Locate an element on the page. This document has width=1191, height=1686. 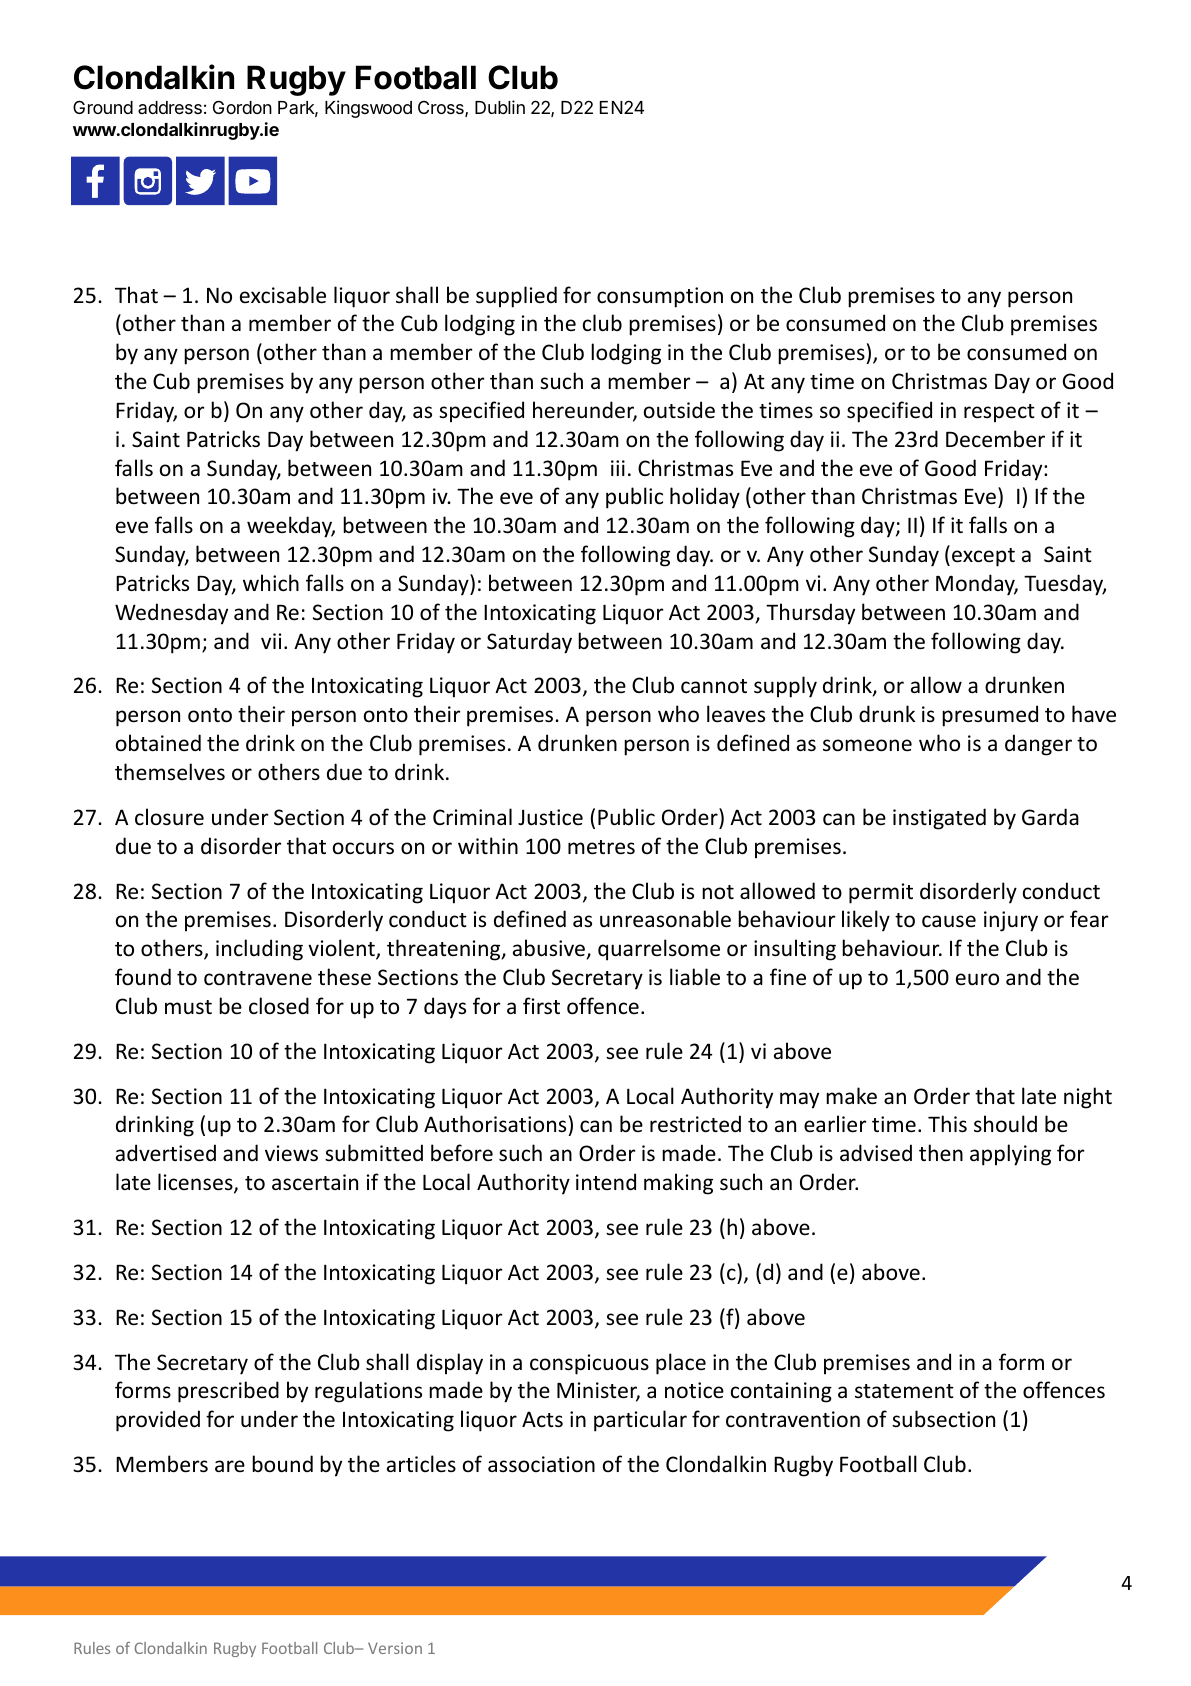
statement is located at coordinates (904, 1391).
